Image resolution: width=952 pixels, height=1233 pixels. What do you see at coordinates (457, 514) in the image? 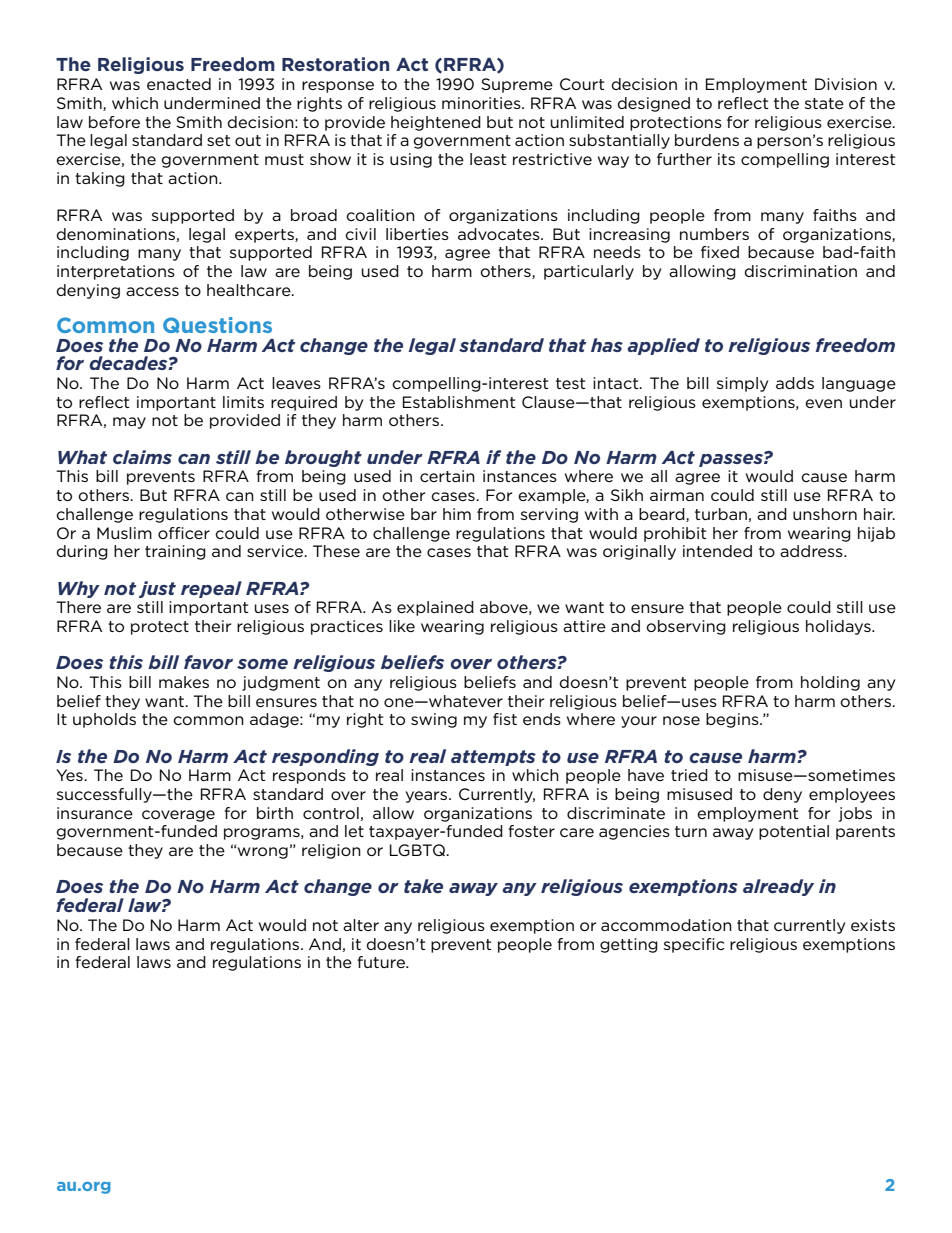
I see `him` at bounding box center [457, 514].
